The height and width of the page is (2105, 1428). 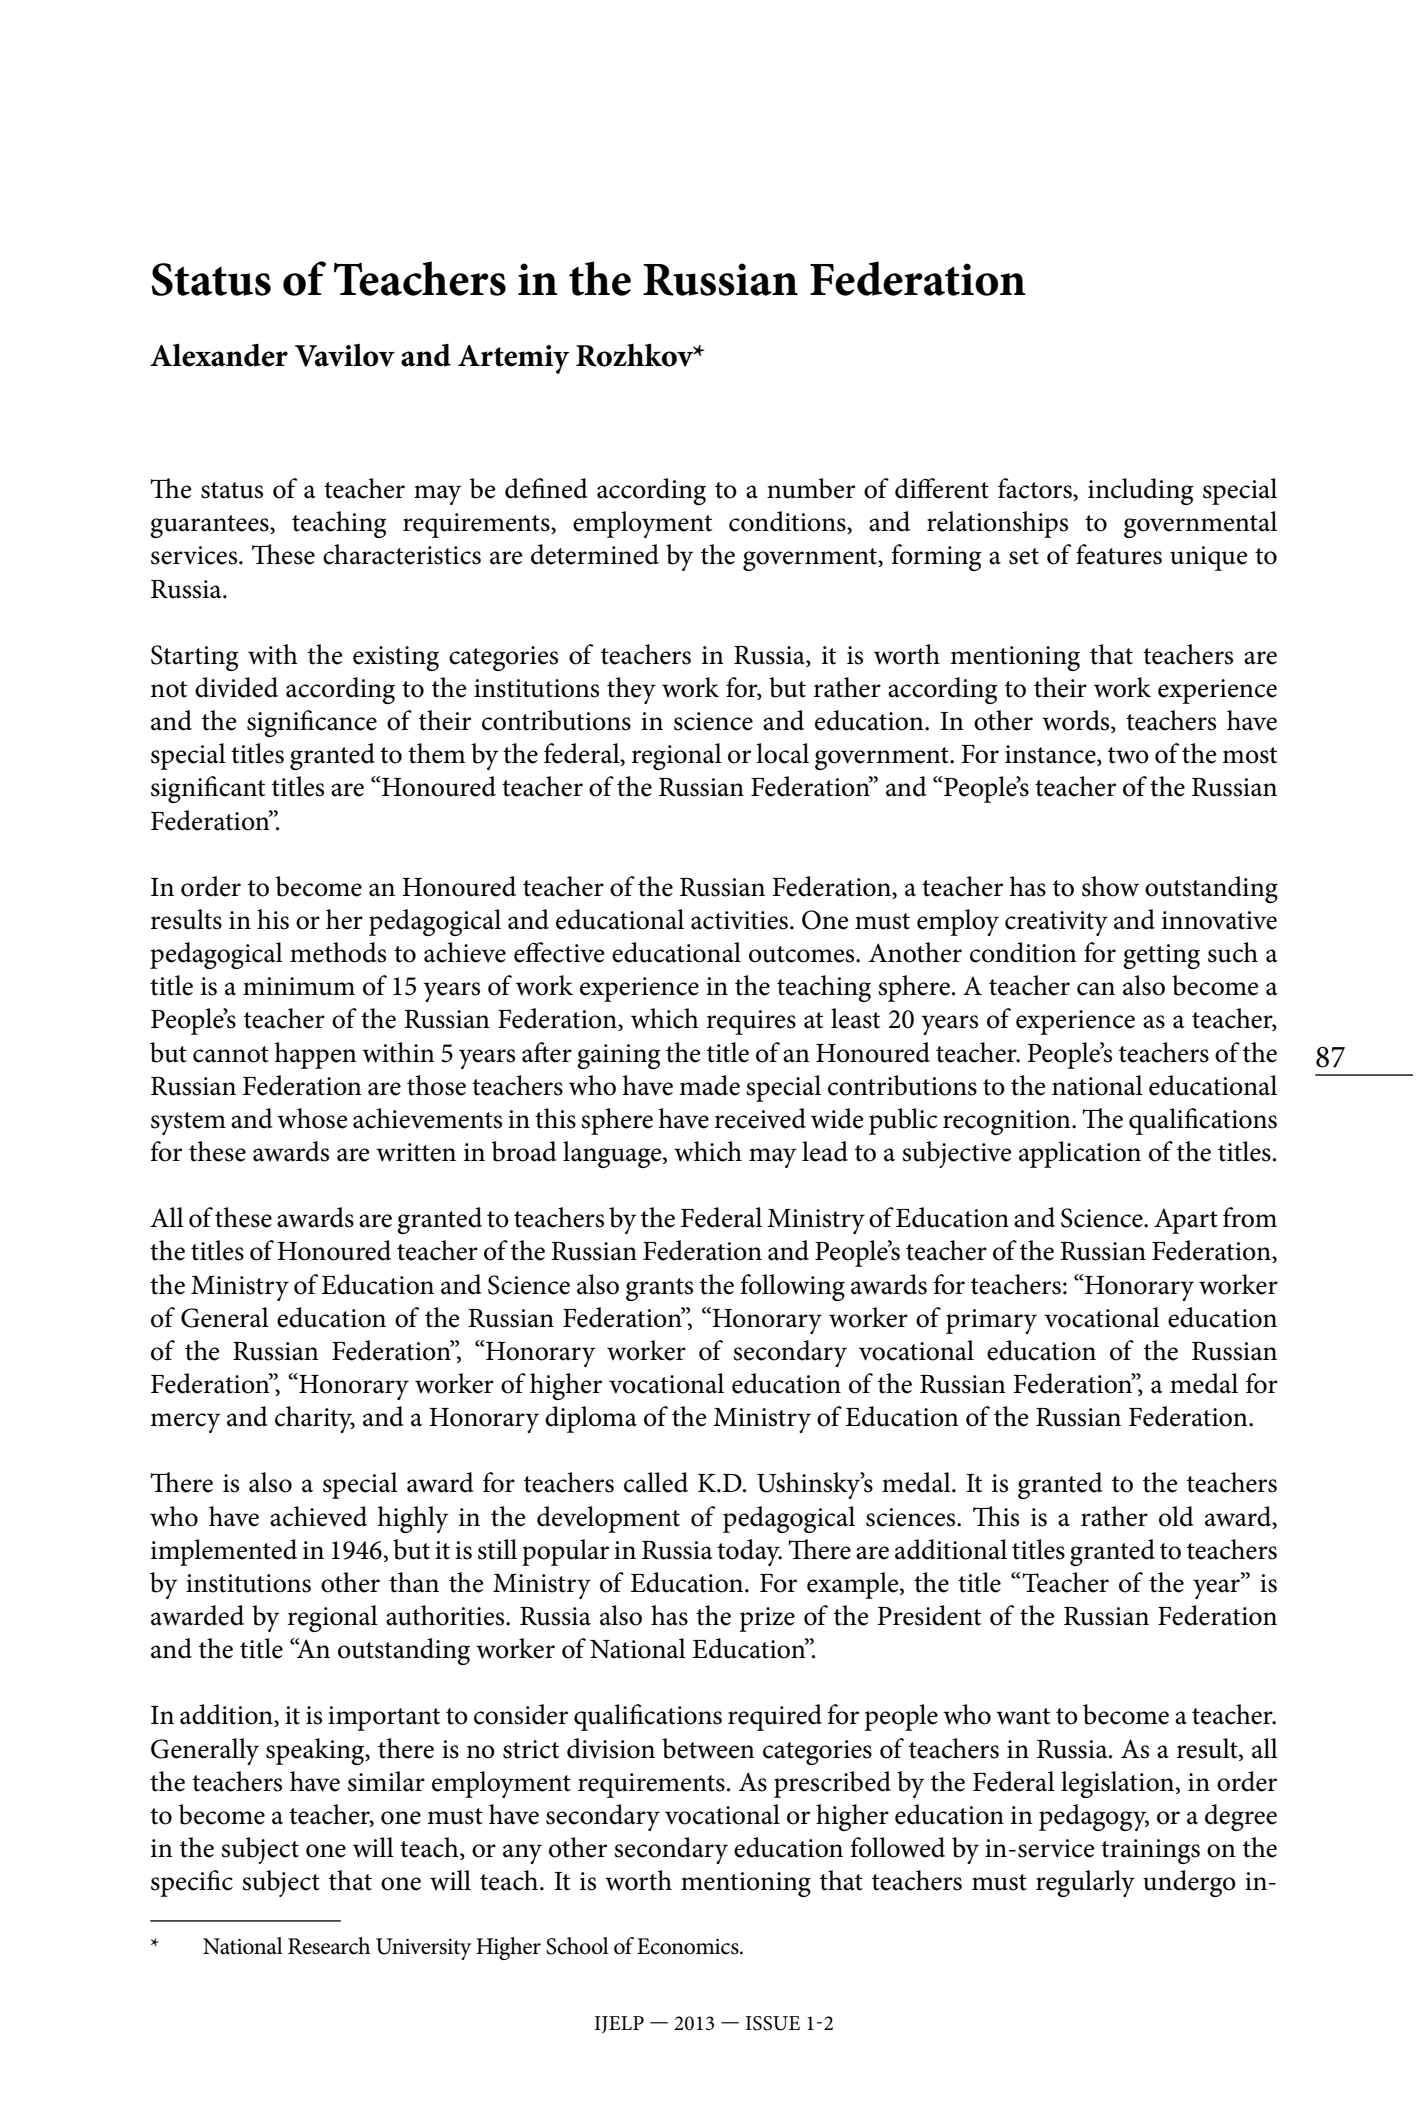 What do you see at coordinates (329, 1946) in the page?
I see `Research` at bounding box center [329, 1946].
